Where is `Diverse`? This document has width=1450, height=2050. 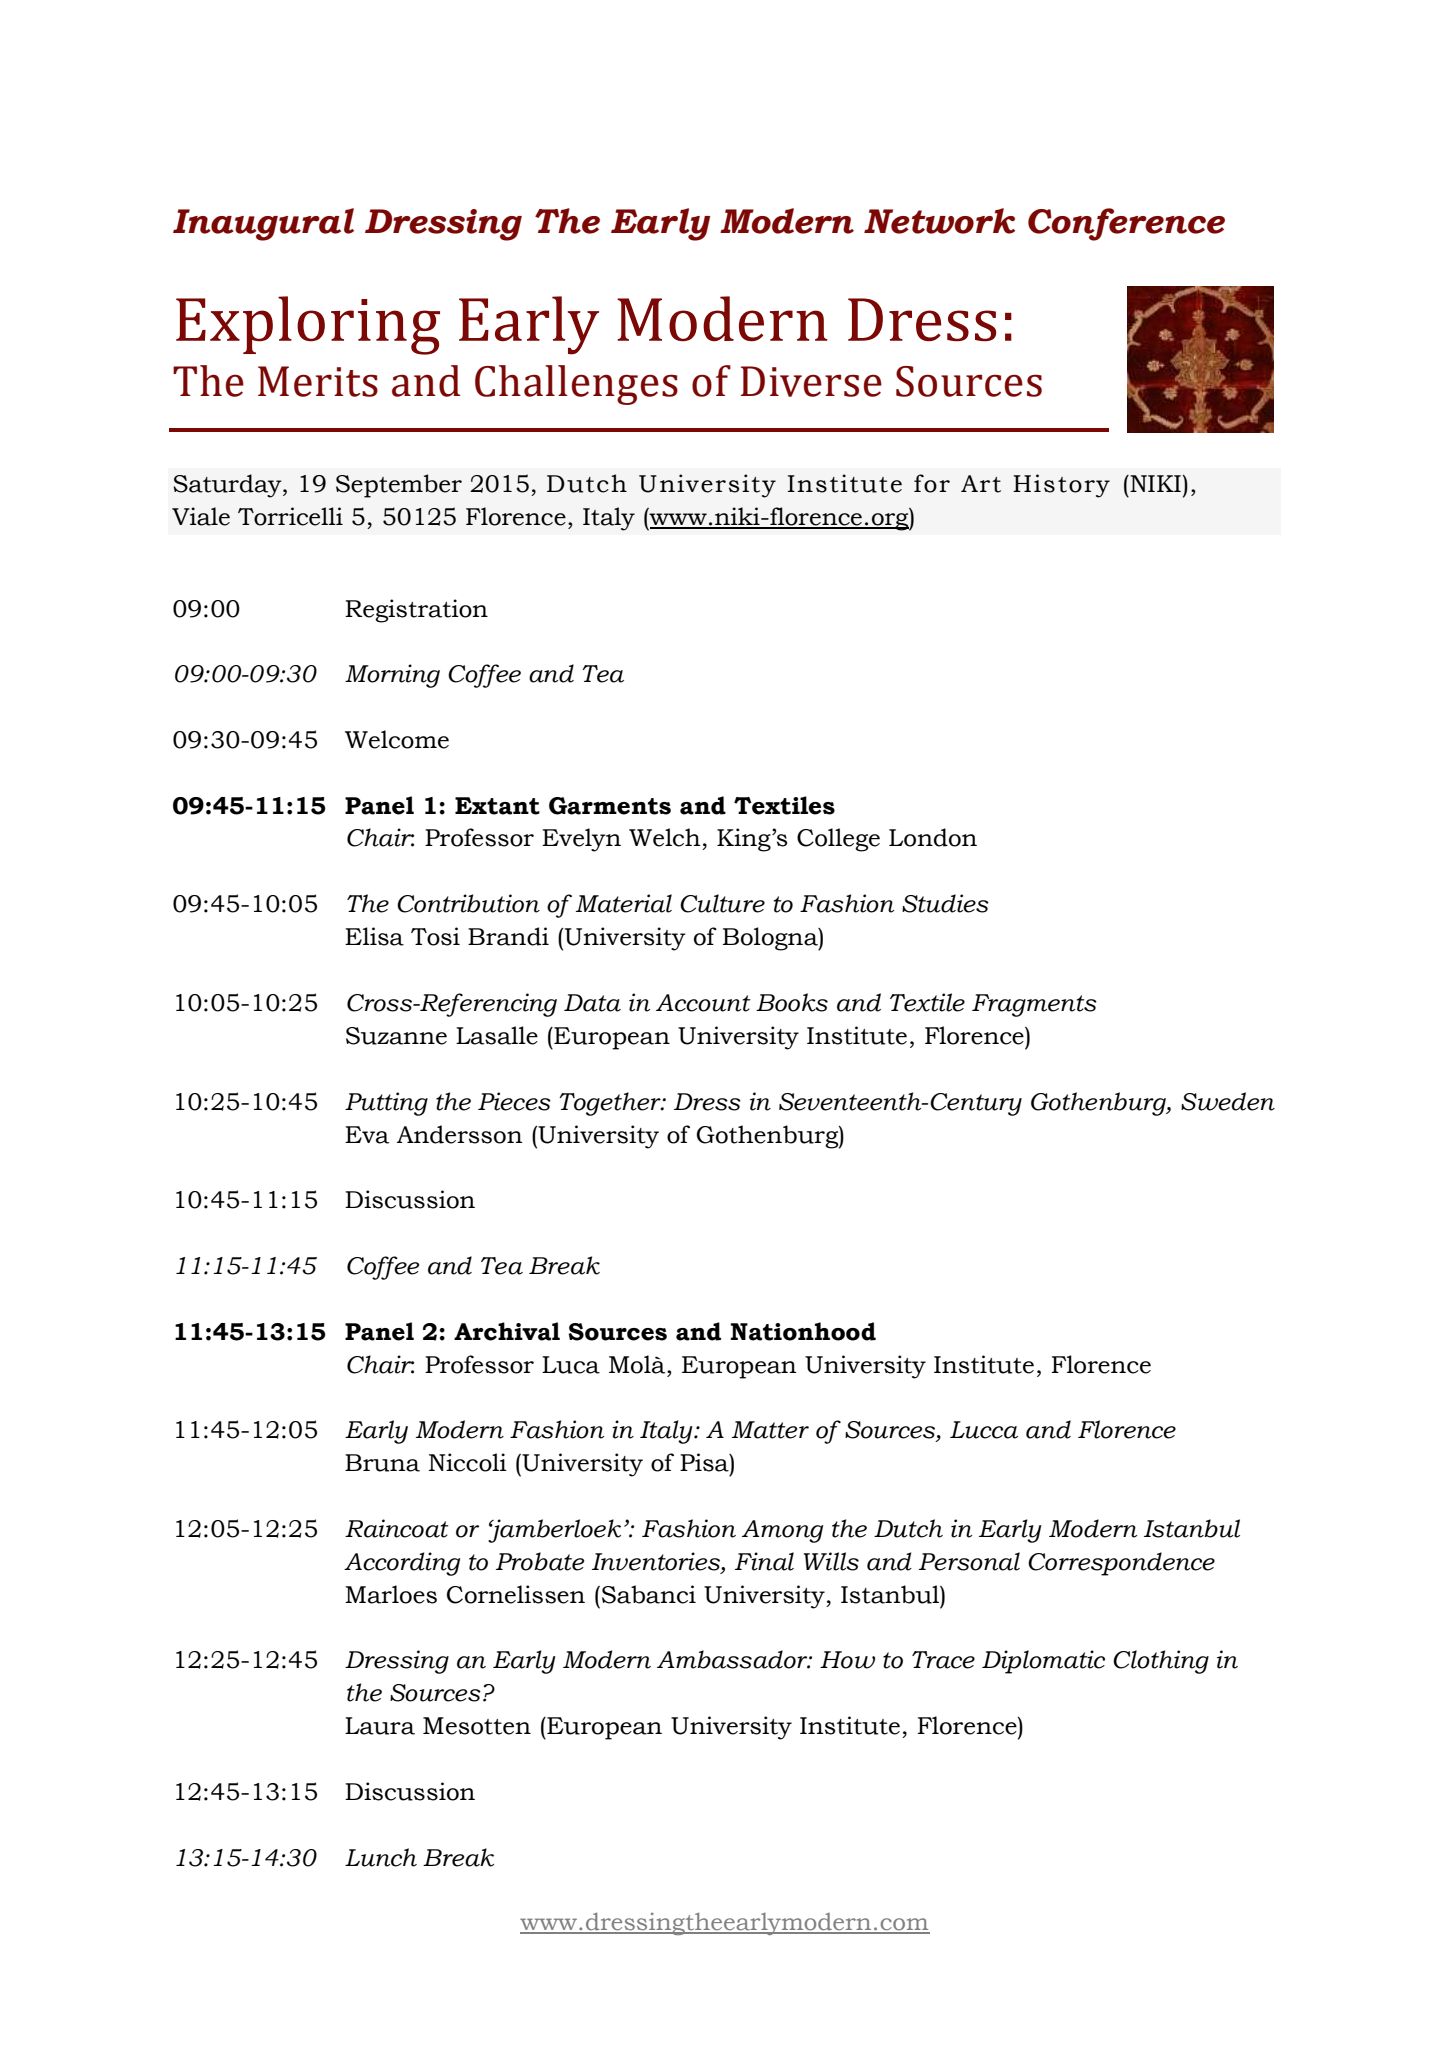
Diverse is located at coordinates (811, 381).
